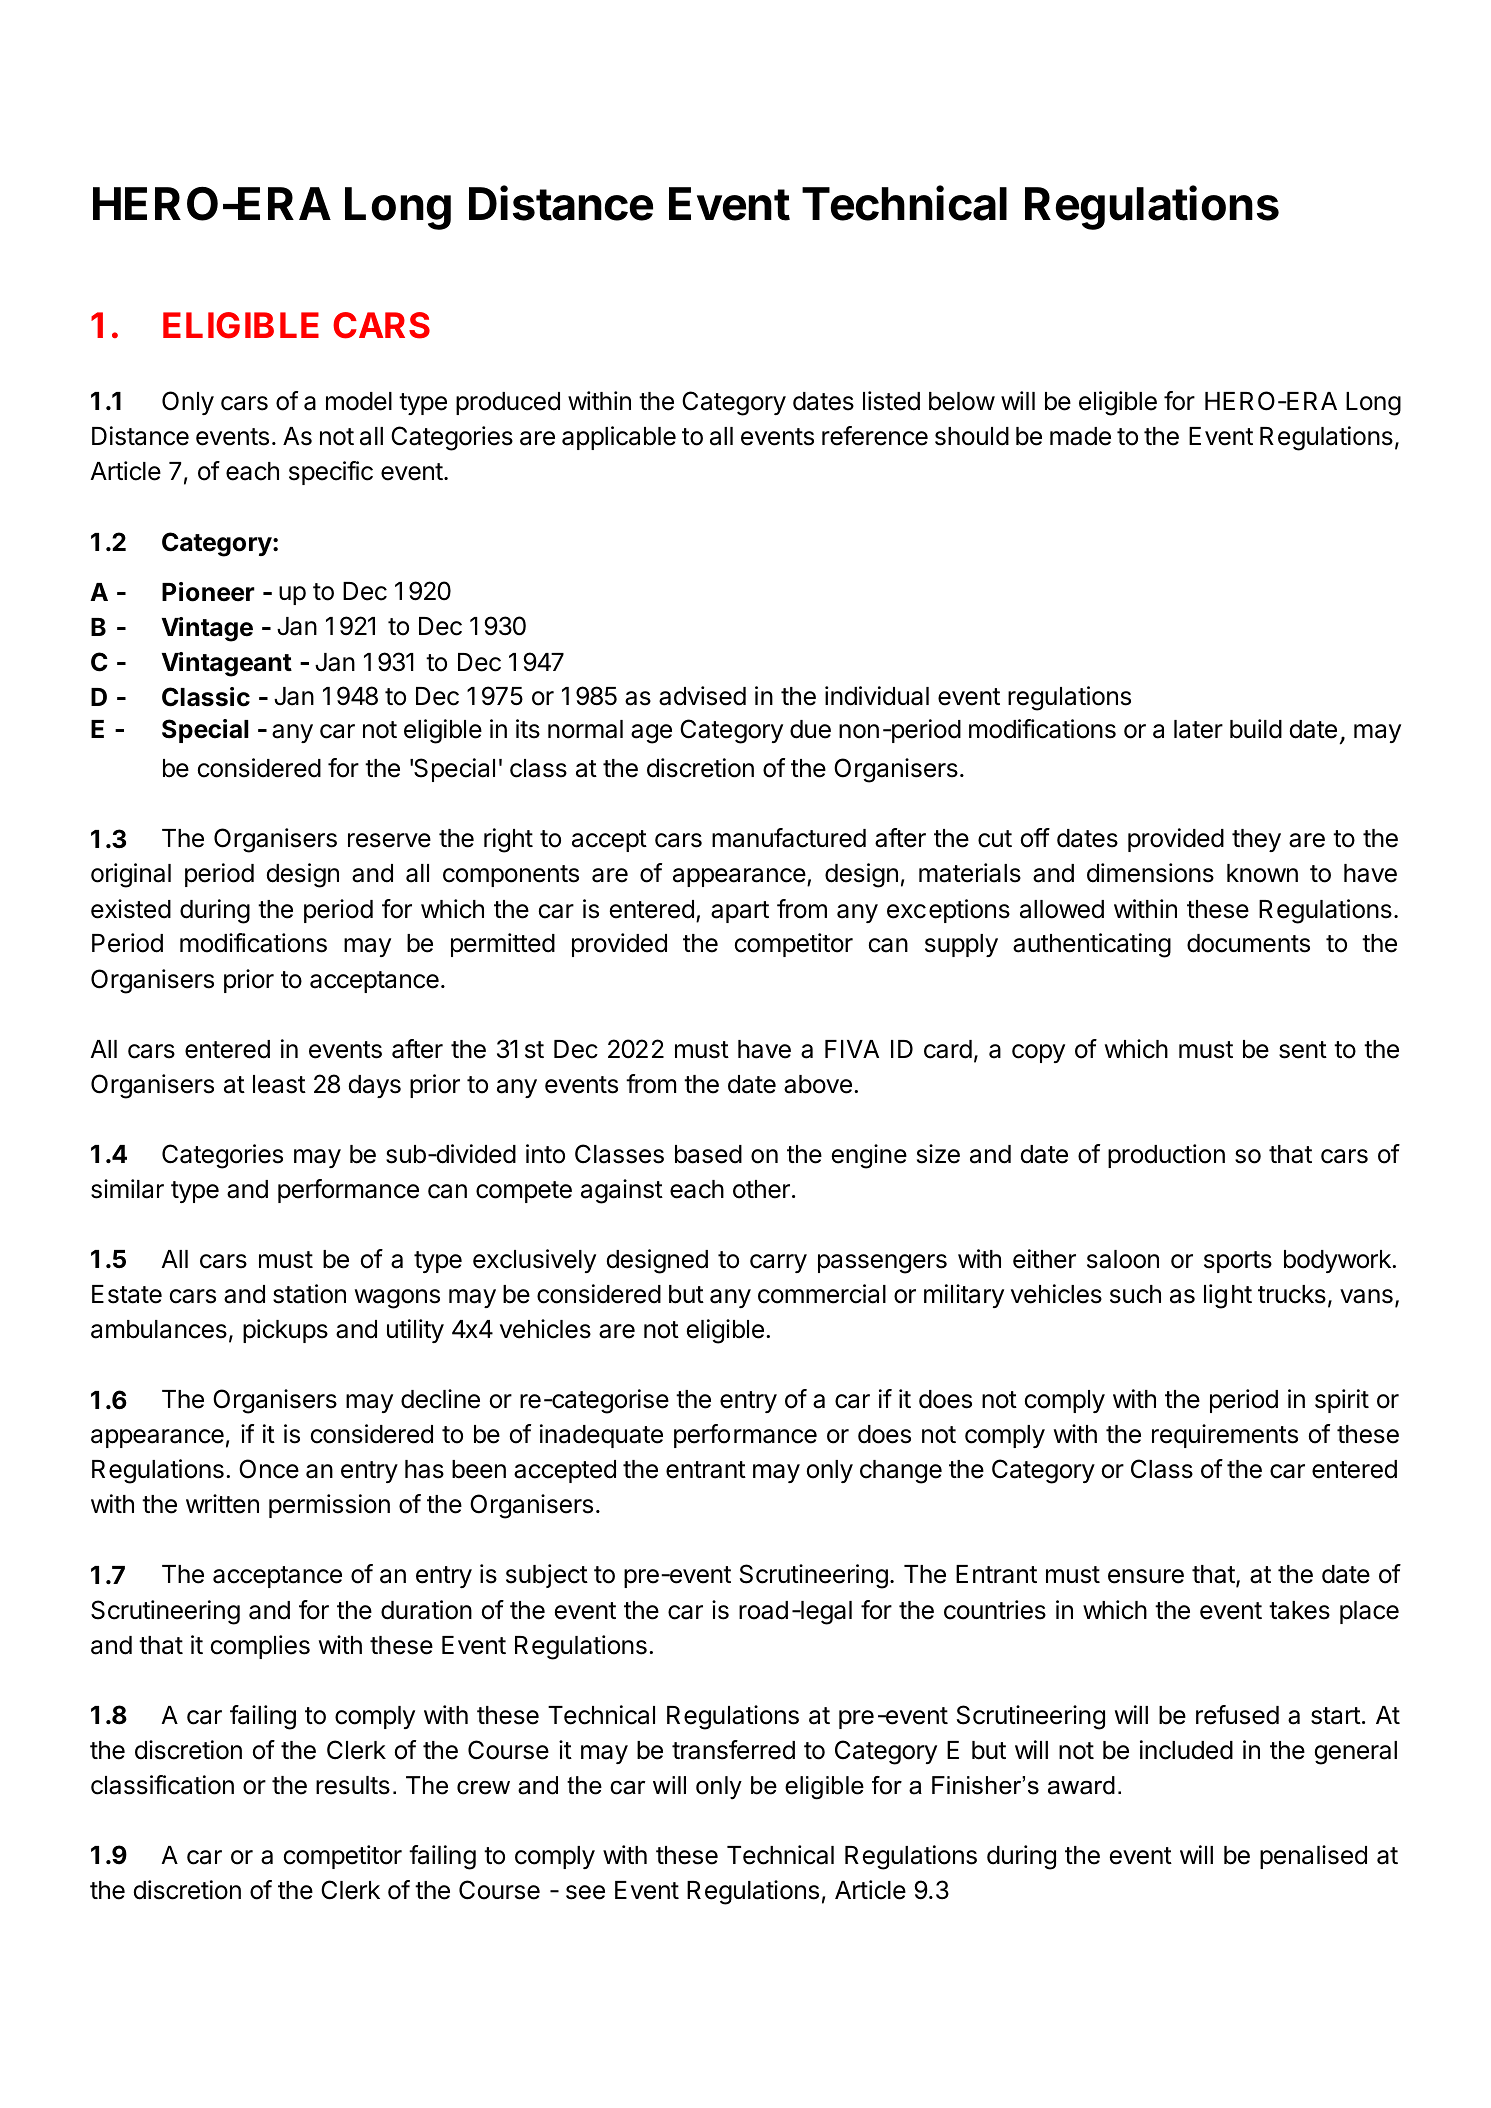 This screenshot has height=2108, width=1491. I want to click on results, so click(353, 1785).
